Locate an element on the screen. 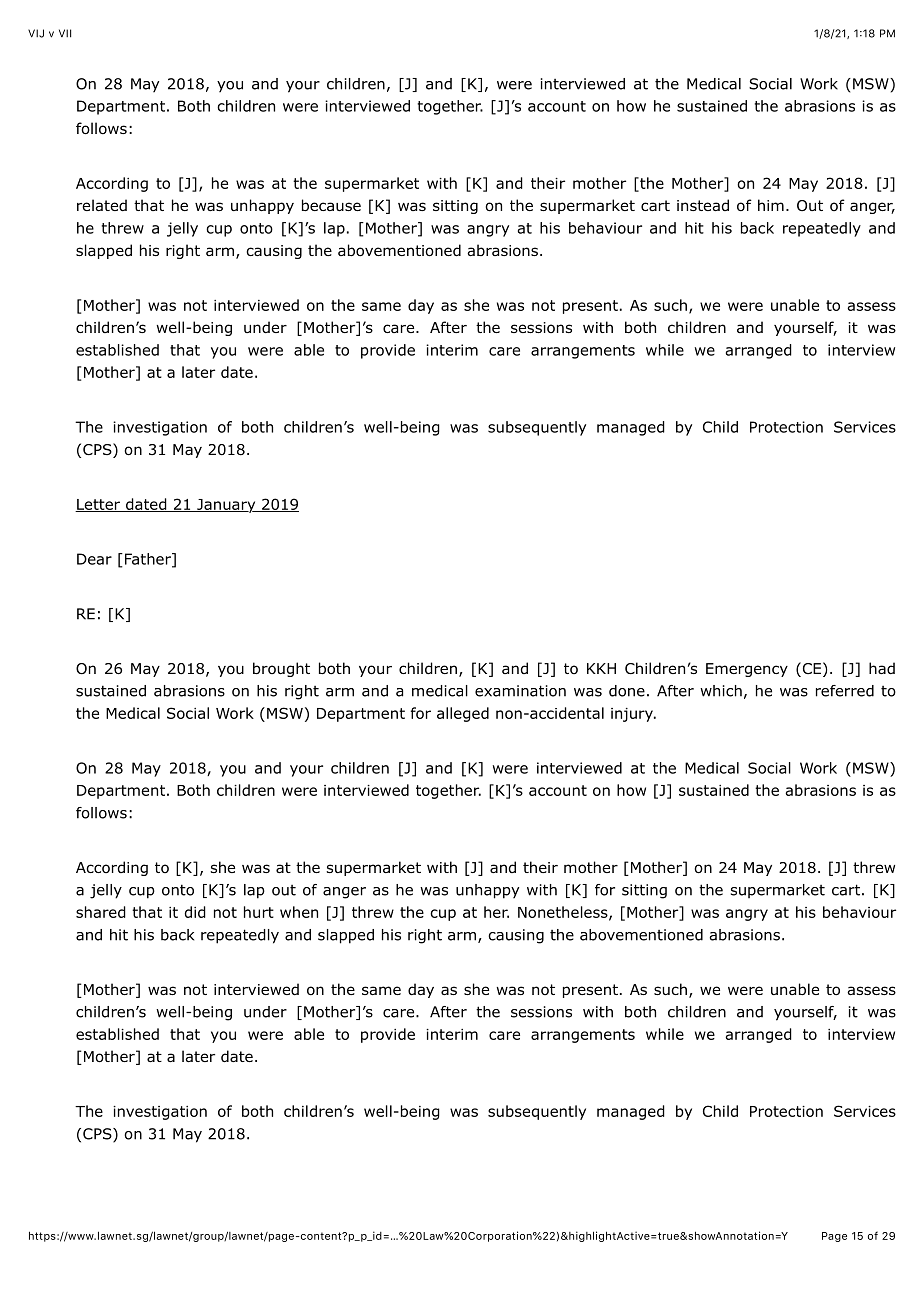  because is located at coordinates (331, 205).
